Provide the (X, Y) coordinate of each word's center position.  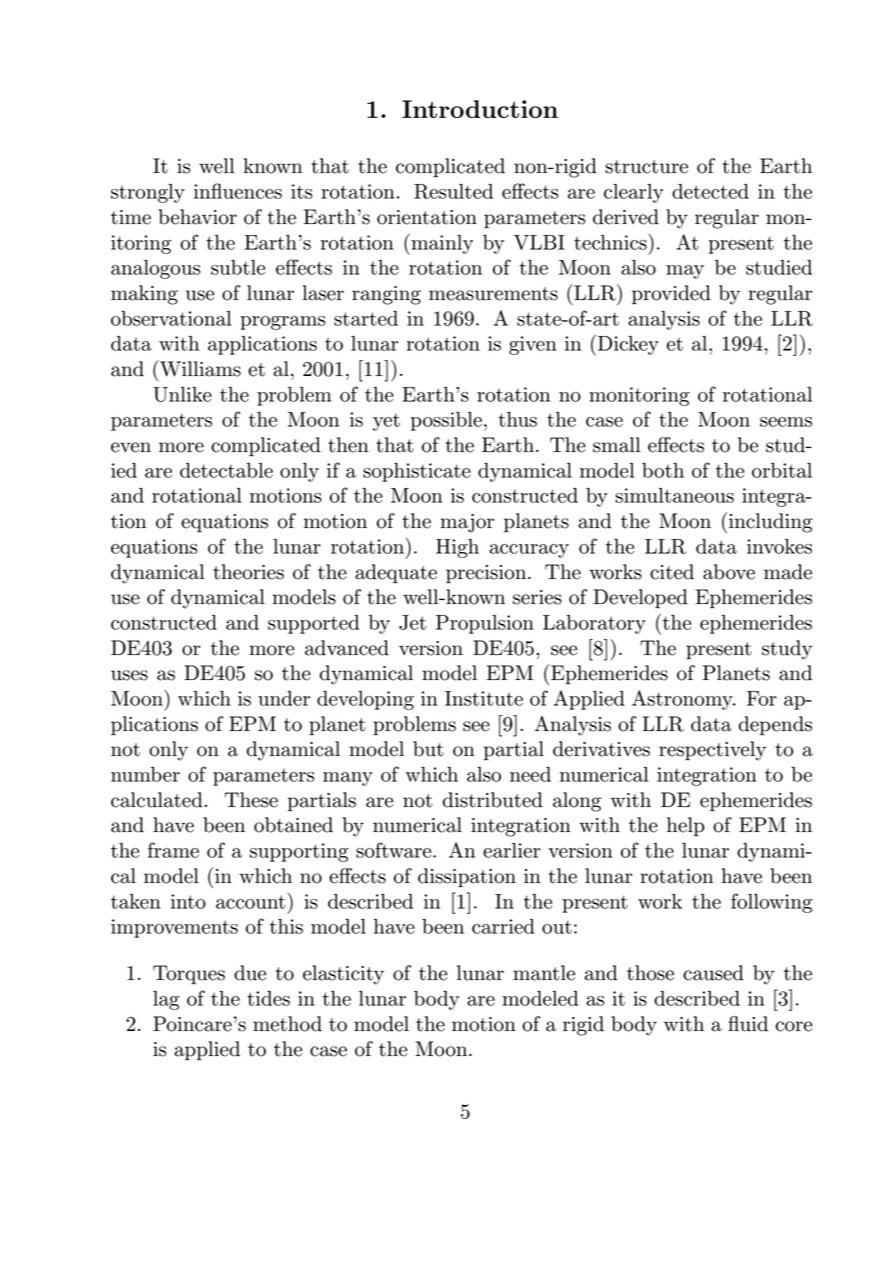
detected (710, 191)
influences (238, 191)
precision (487, 574)
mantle (544, 973)
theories (248, 572)
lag (166, 1000)
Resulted (453, 191)
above (729, 572)
